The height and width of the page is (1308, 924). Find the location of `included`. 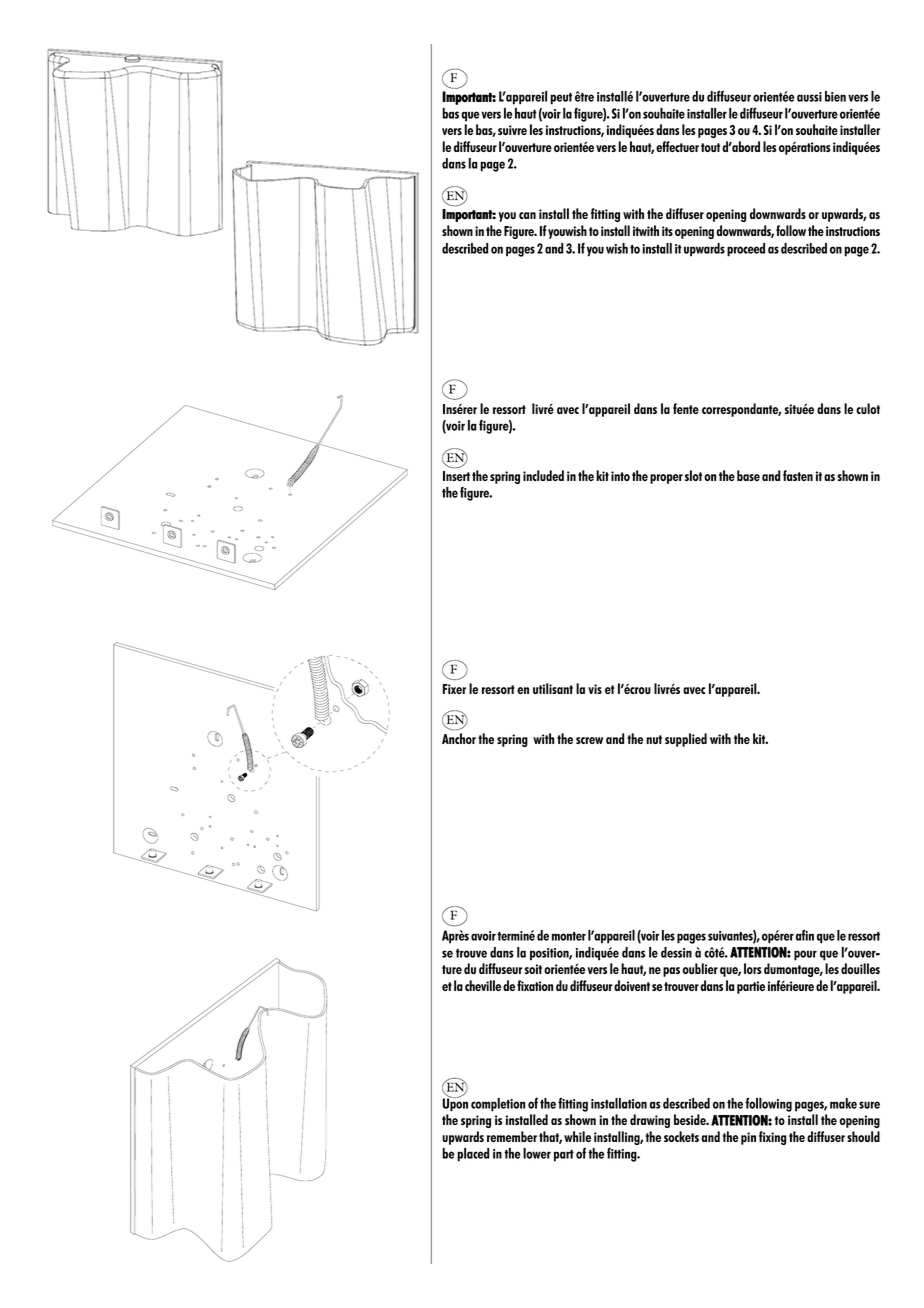

included is located at coordinates (543, 475).
